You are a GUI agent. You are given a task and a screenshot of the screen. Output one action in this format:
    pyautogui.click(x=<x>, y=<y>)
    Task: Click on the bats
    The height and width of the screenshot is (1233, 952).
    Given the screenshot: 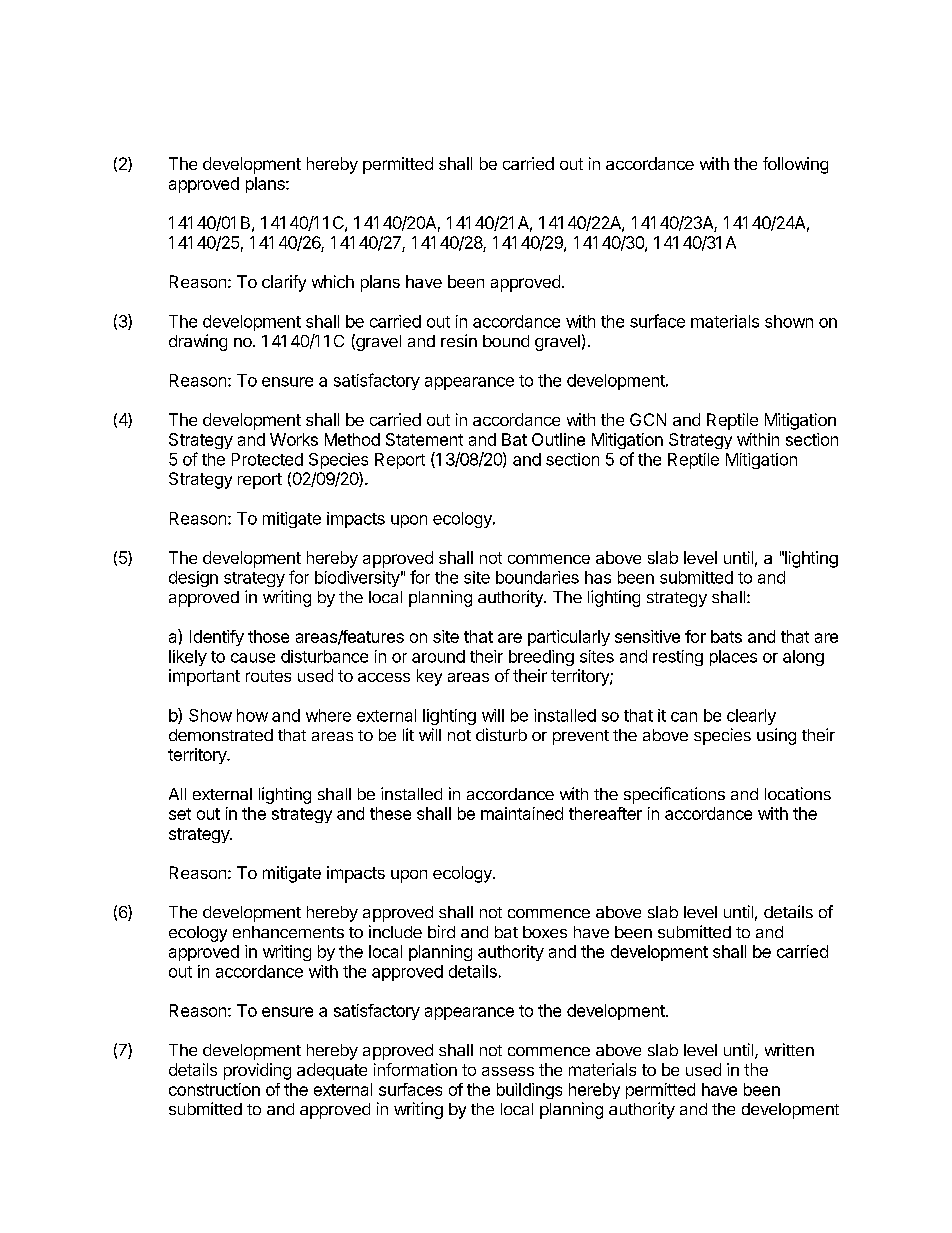 What is the action you would take?
    pyautogui.click(x=726, y=636)
